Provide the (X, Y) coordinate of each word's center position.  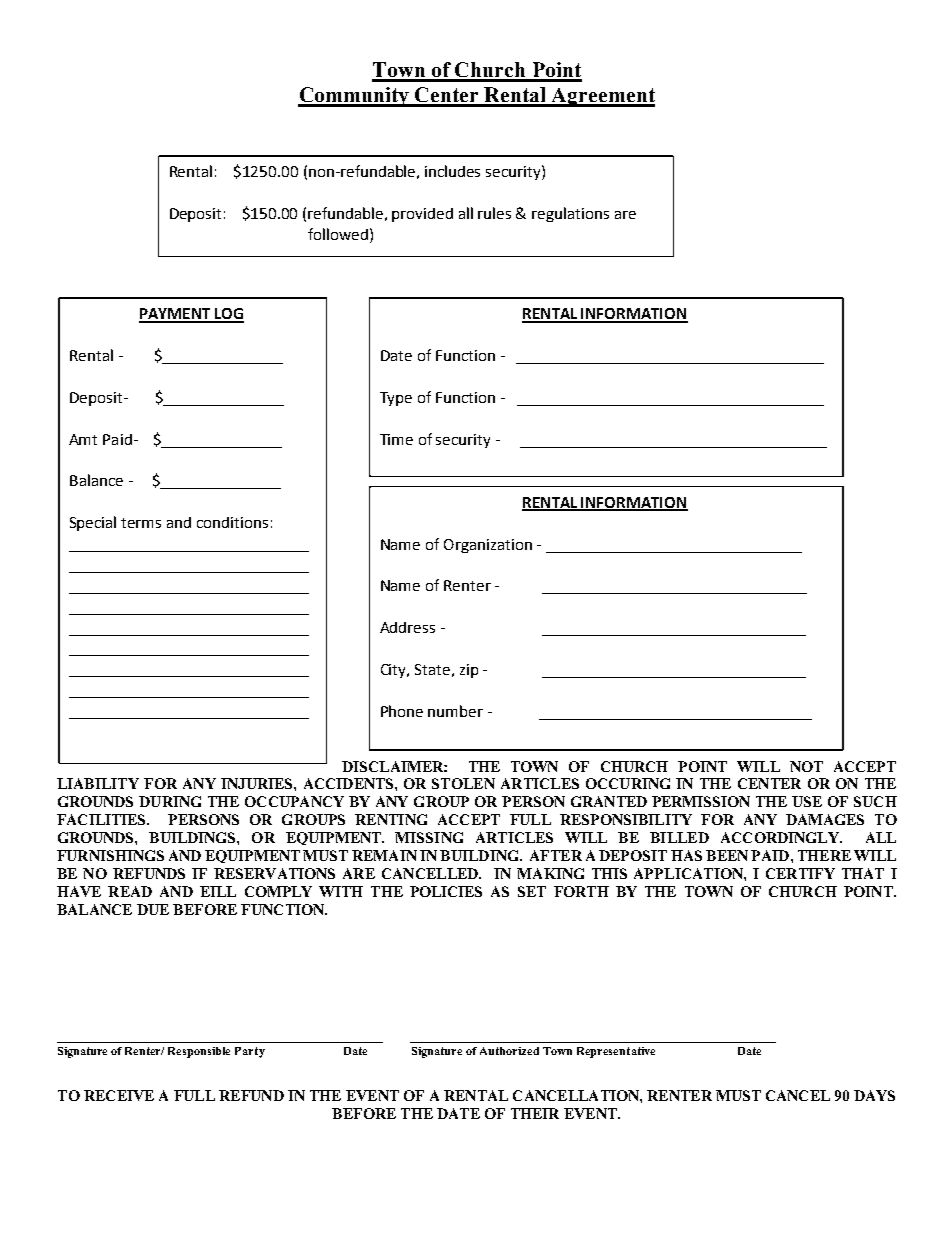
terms (141, 523)
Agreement (602, 97)
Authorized (509, 1051)
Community (355, 97)
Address (407, 627)
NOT (806, 766)
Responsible (199, 1052)
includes (452, 171)
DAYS (874, 1095)
